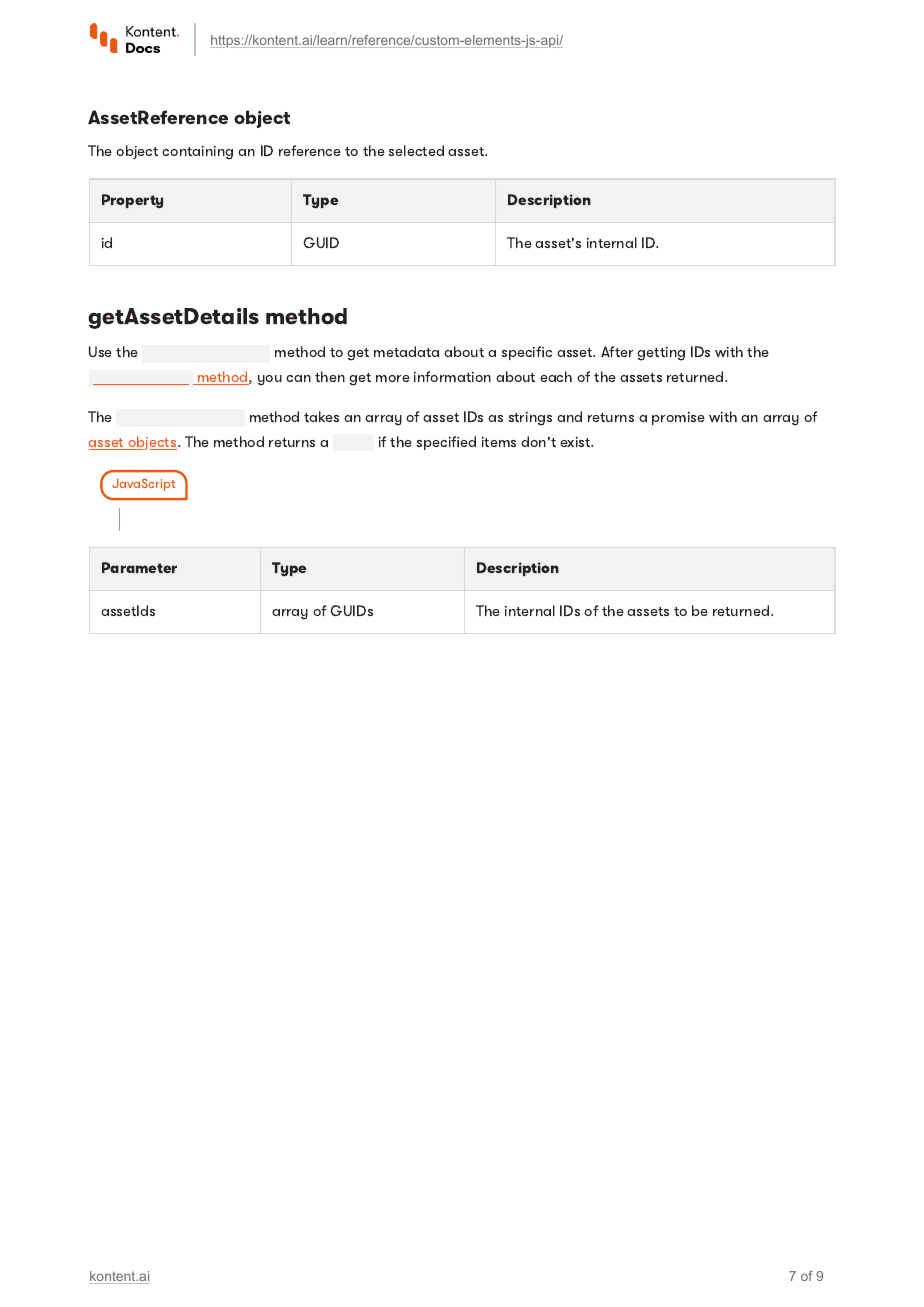 The height and width of the document is (1307, 924). What do you see at coordinates (617, 351) in the document?
I see `After` at bounding box center [617, 351].
